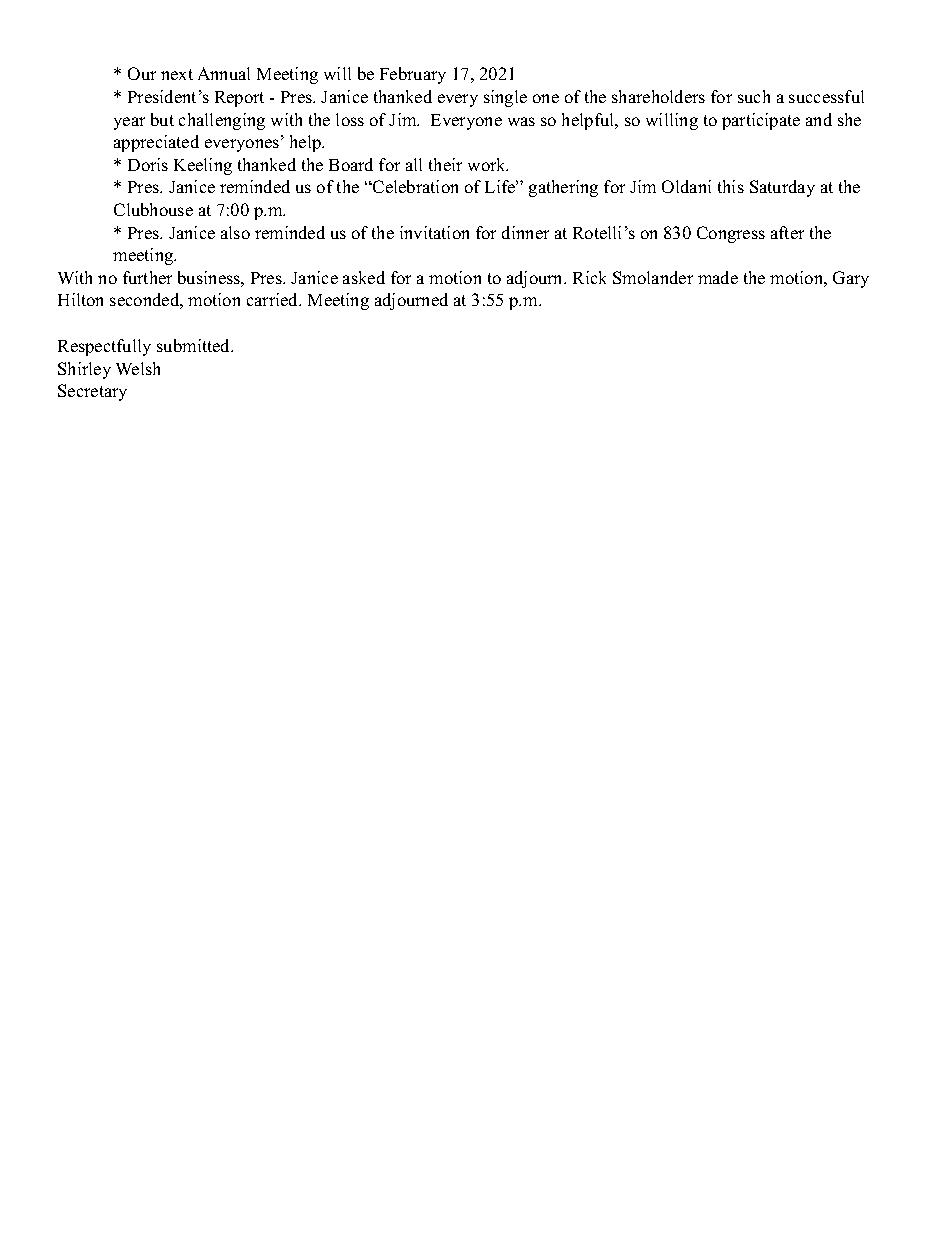 Image resolution: width=952 pixels, height=1233 pixels. Describe the element at coordinates (138, 368) in the screenshot. I see `Welsh` at that location.
